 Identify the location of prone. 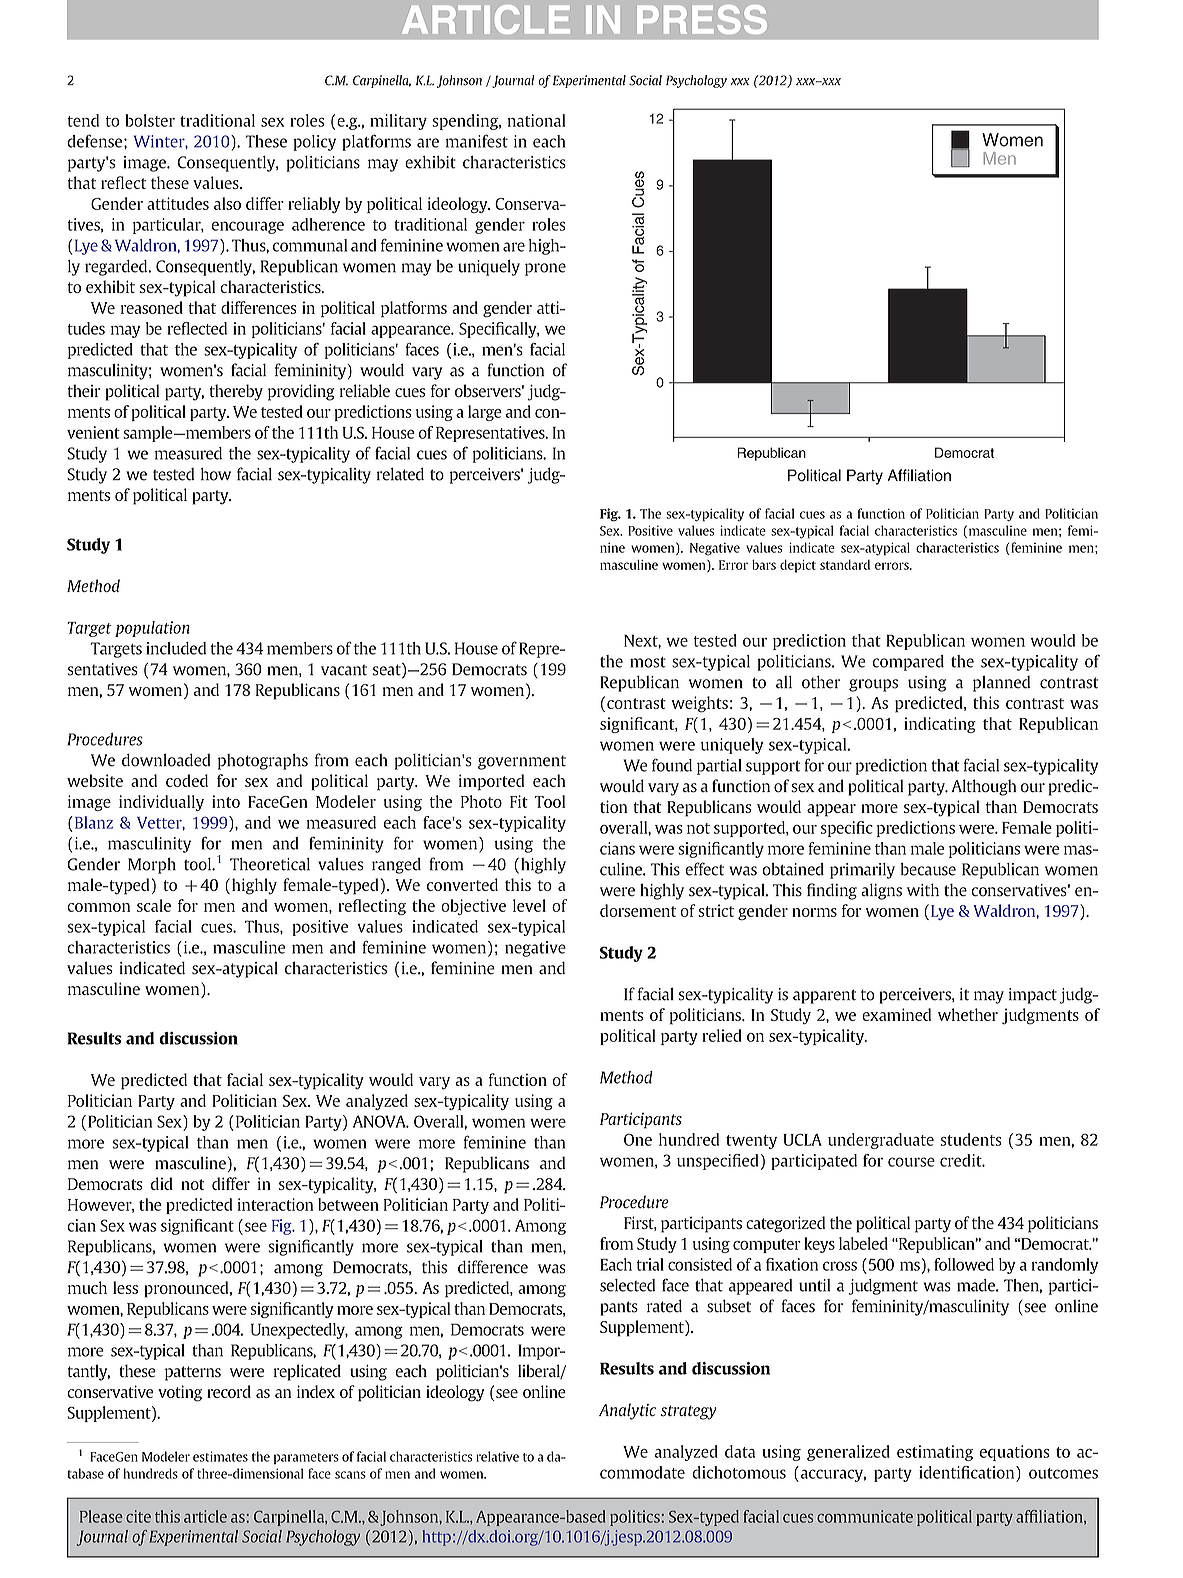
(545, 269).
